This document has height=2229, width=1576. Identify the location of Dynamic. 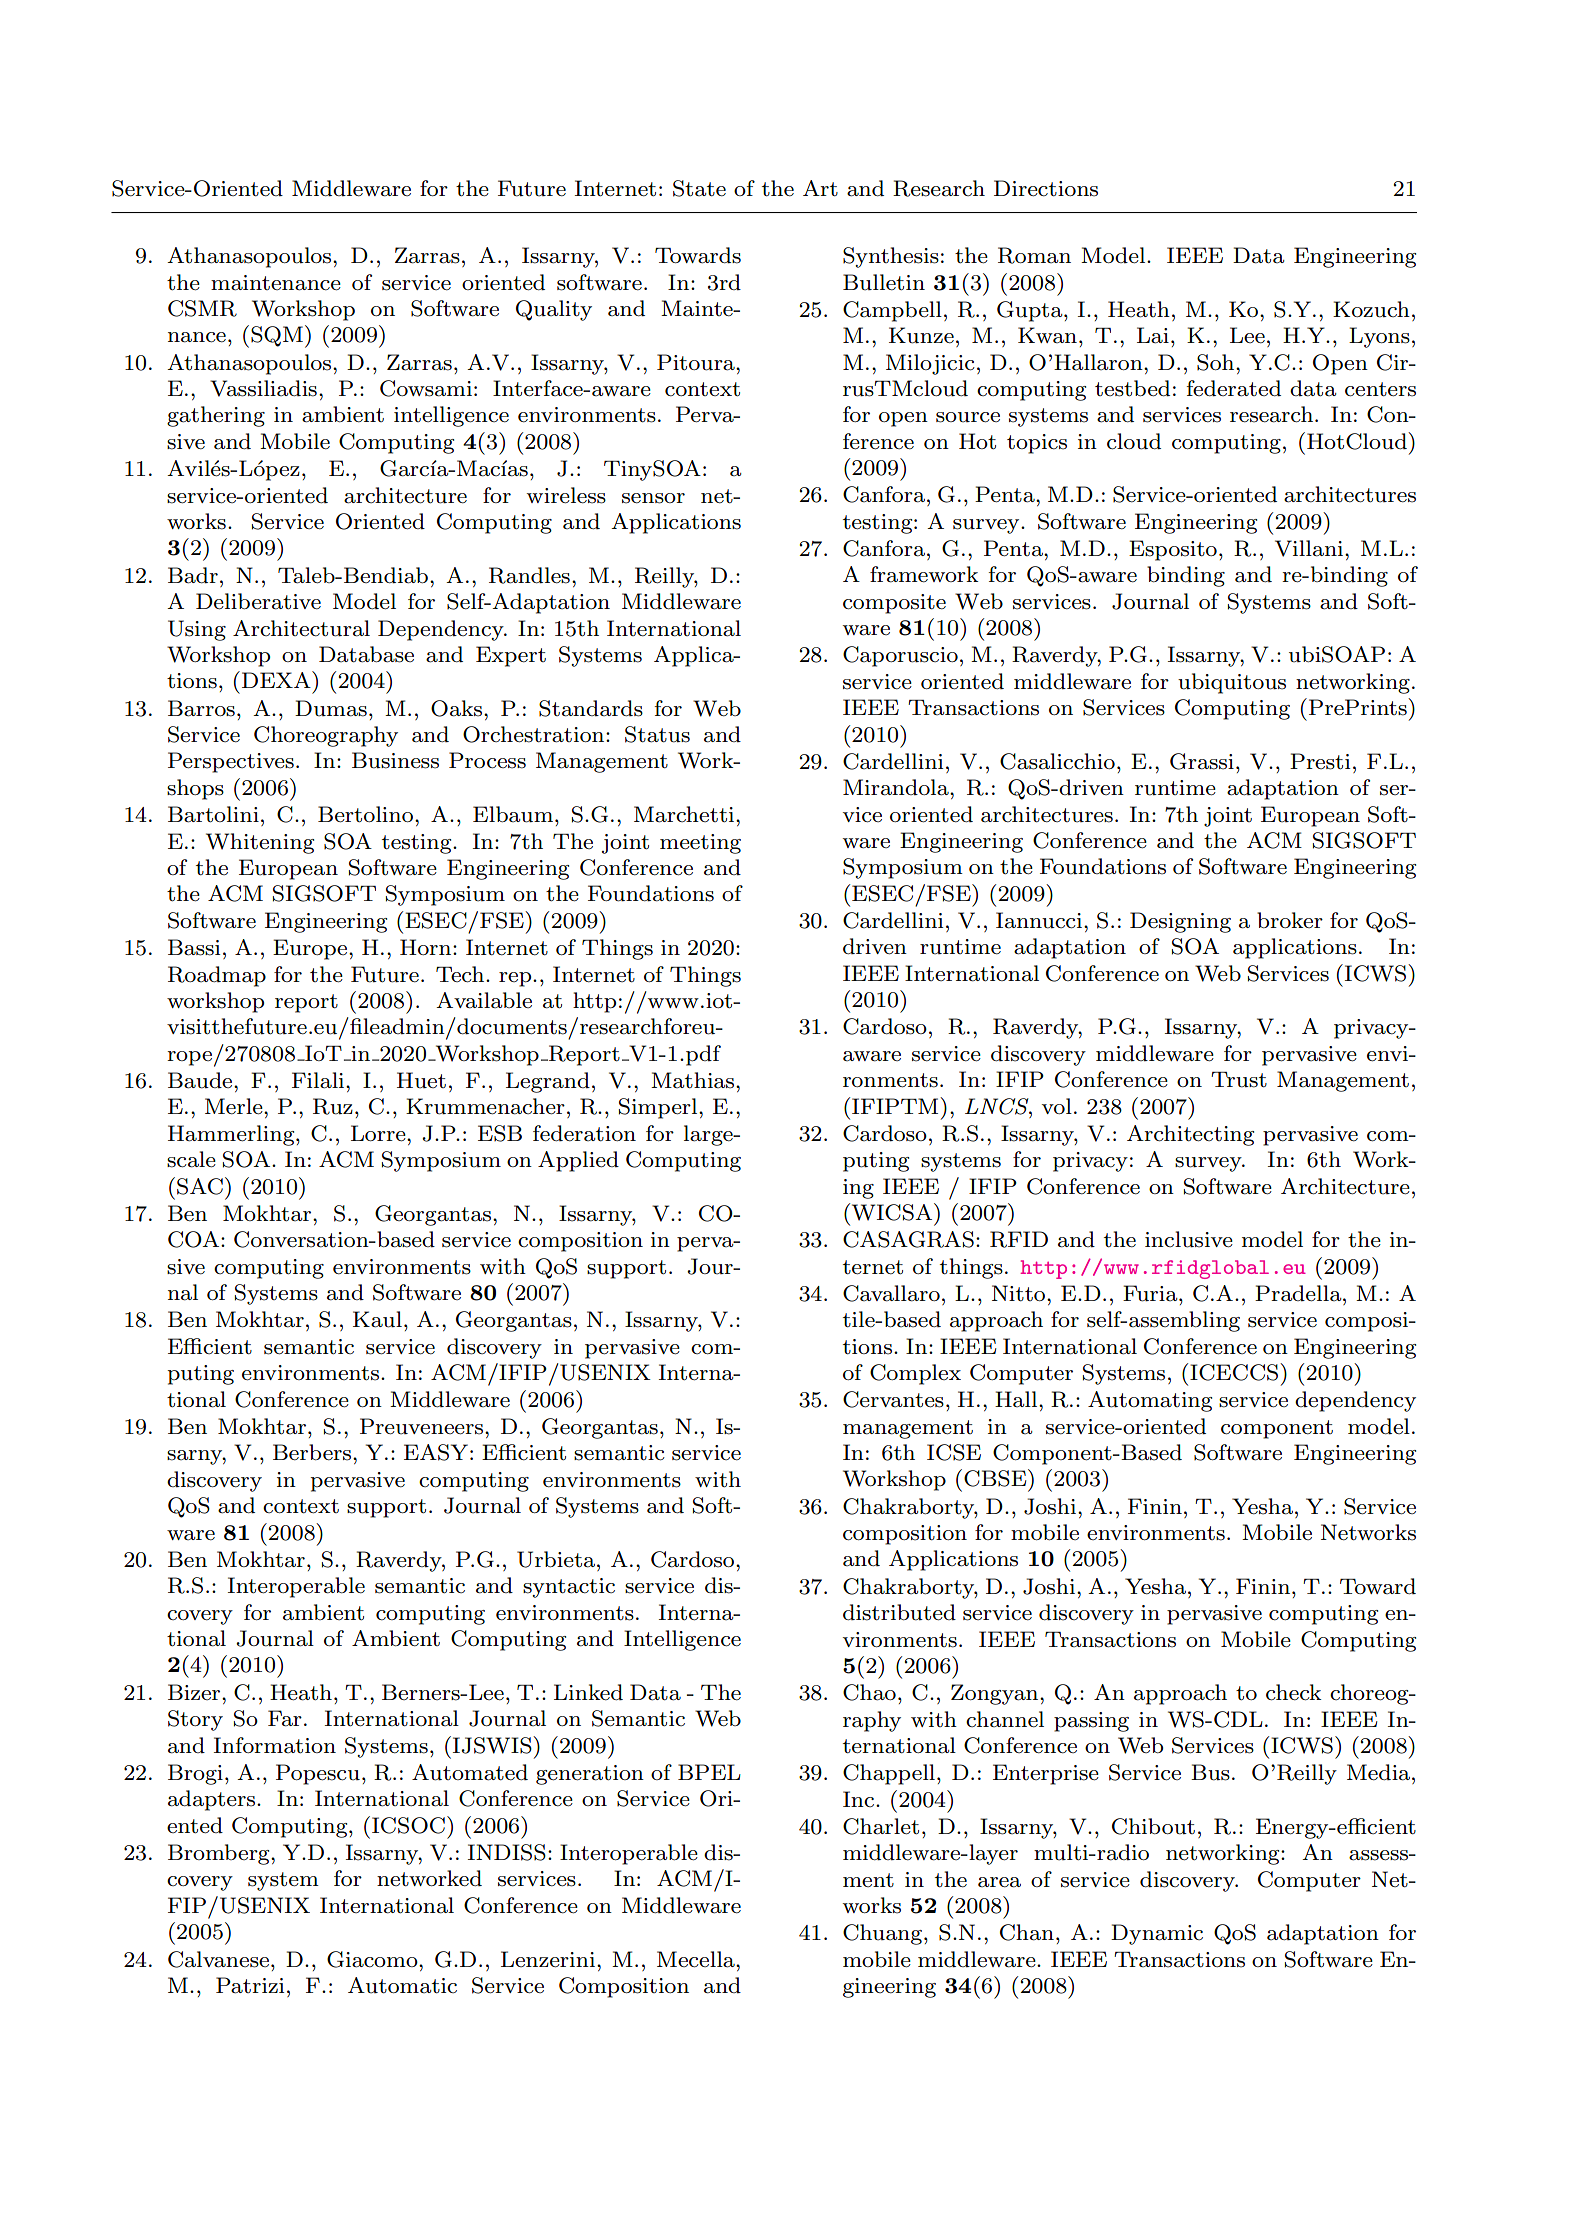
(1157, 1934).
